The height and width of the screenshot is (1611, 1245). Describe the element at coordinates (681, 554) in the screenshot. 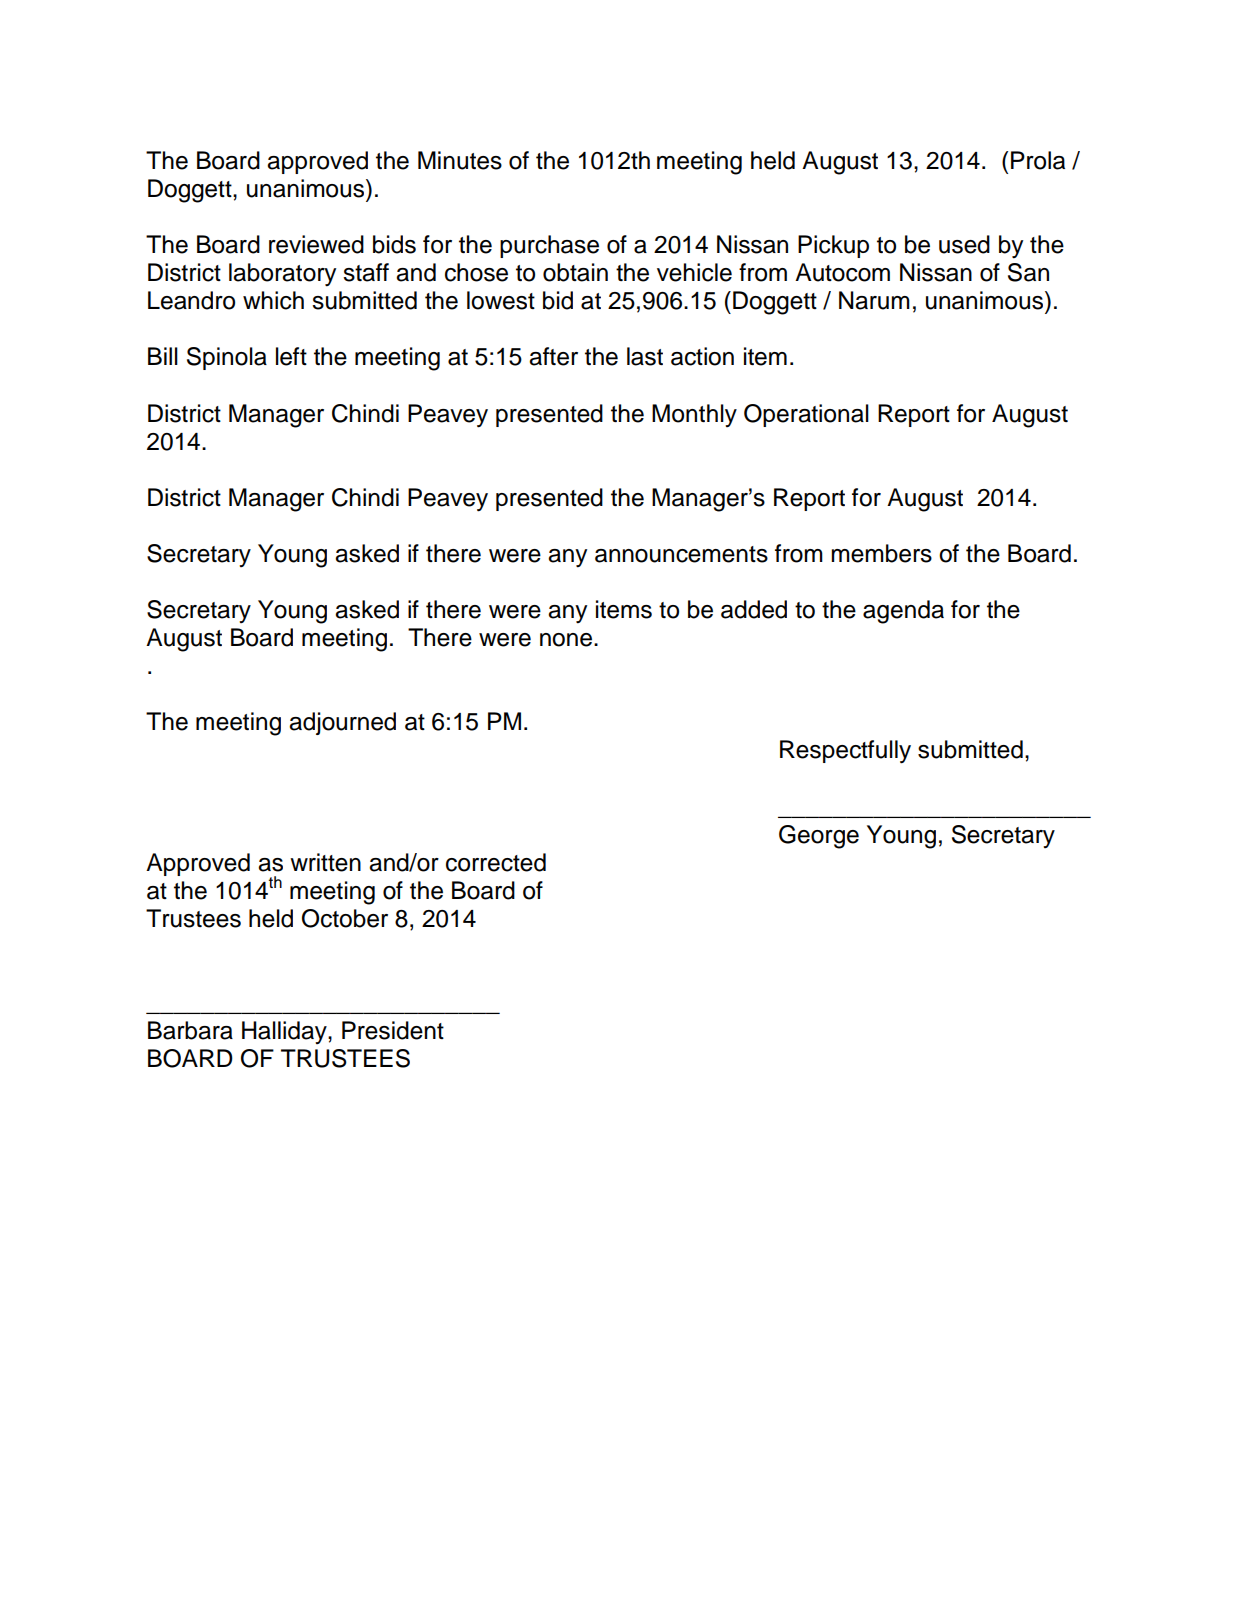

I see `announcements` at that location.
